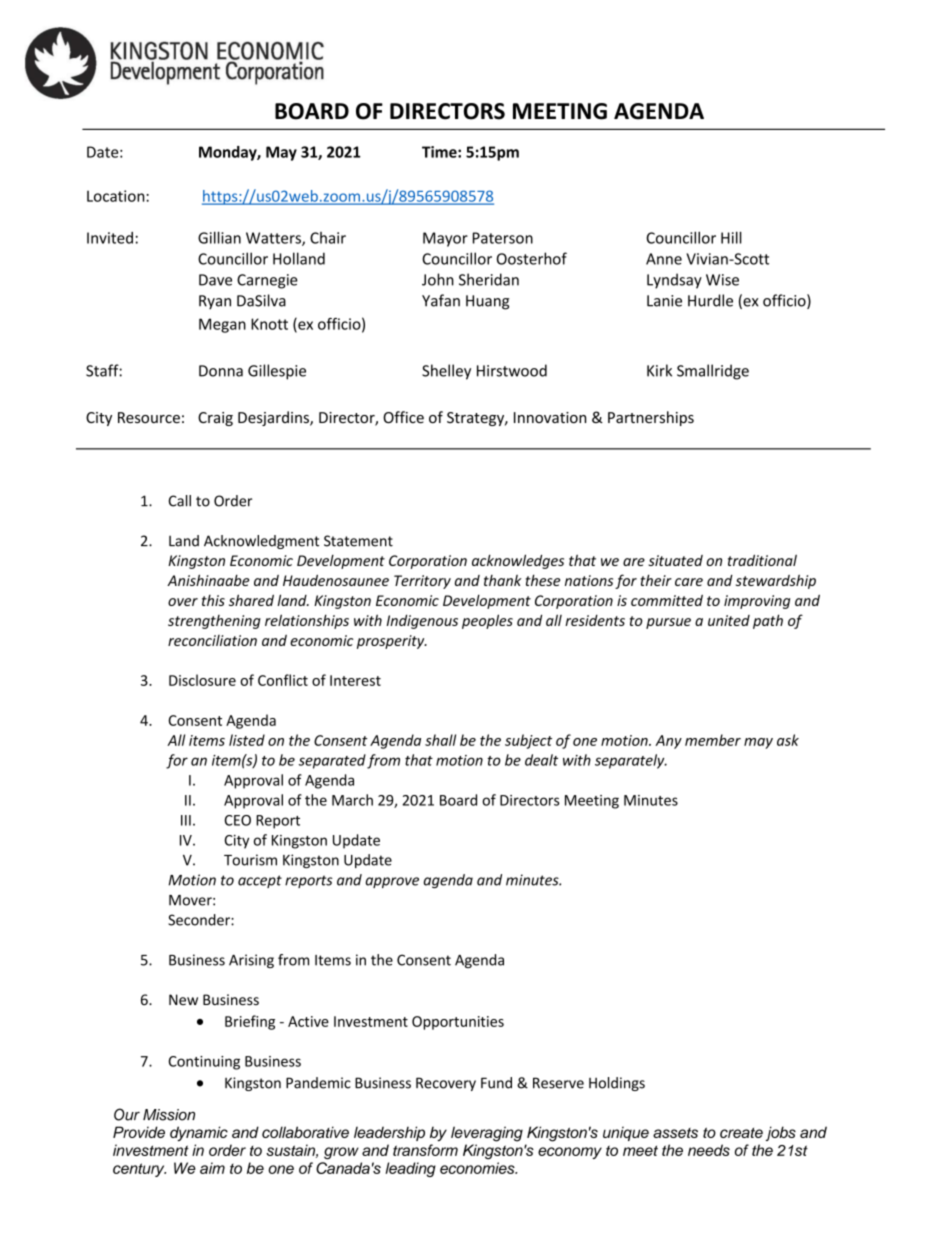 This screenshot has width=952, height=1233. What do you see at coordinates (445, 239) in the screenshot?
I see `Mayor` at bounding box center [445, 239].
